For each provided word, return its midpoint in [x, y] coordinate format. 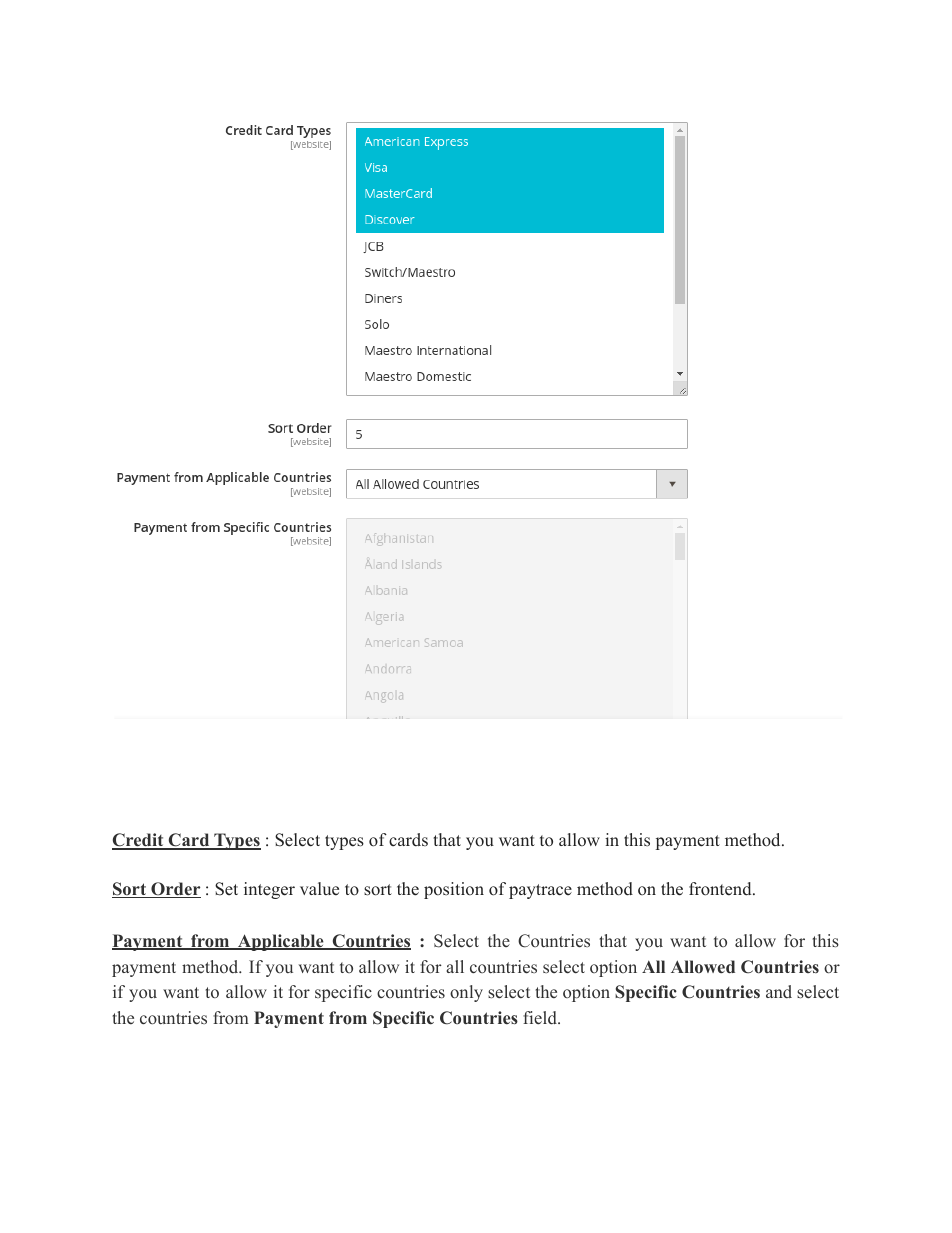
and [779, 991]
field [541, 1018]
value [319, 889]
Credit [139, 841]
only [466, 993]
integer [269, 890]
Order [175, 890]
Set [226, 889]
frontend [721, 889]
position [454, 890]
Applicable [281, 942]
